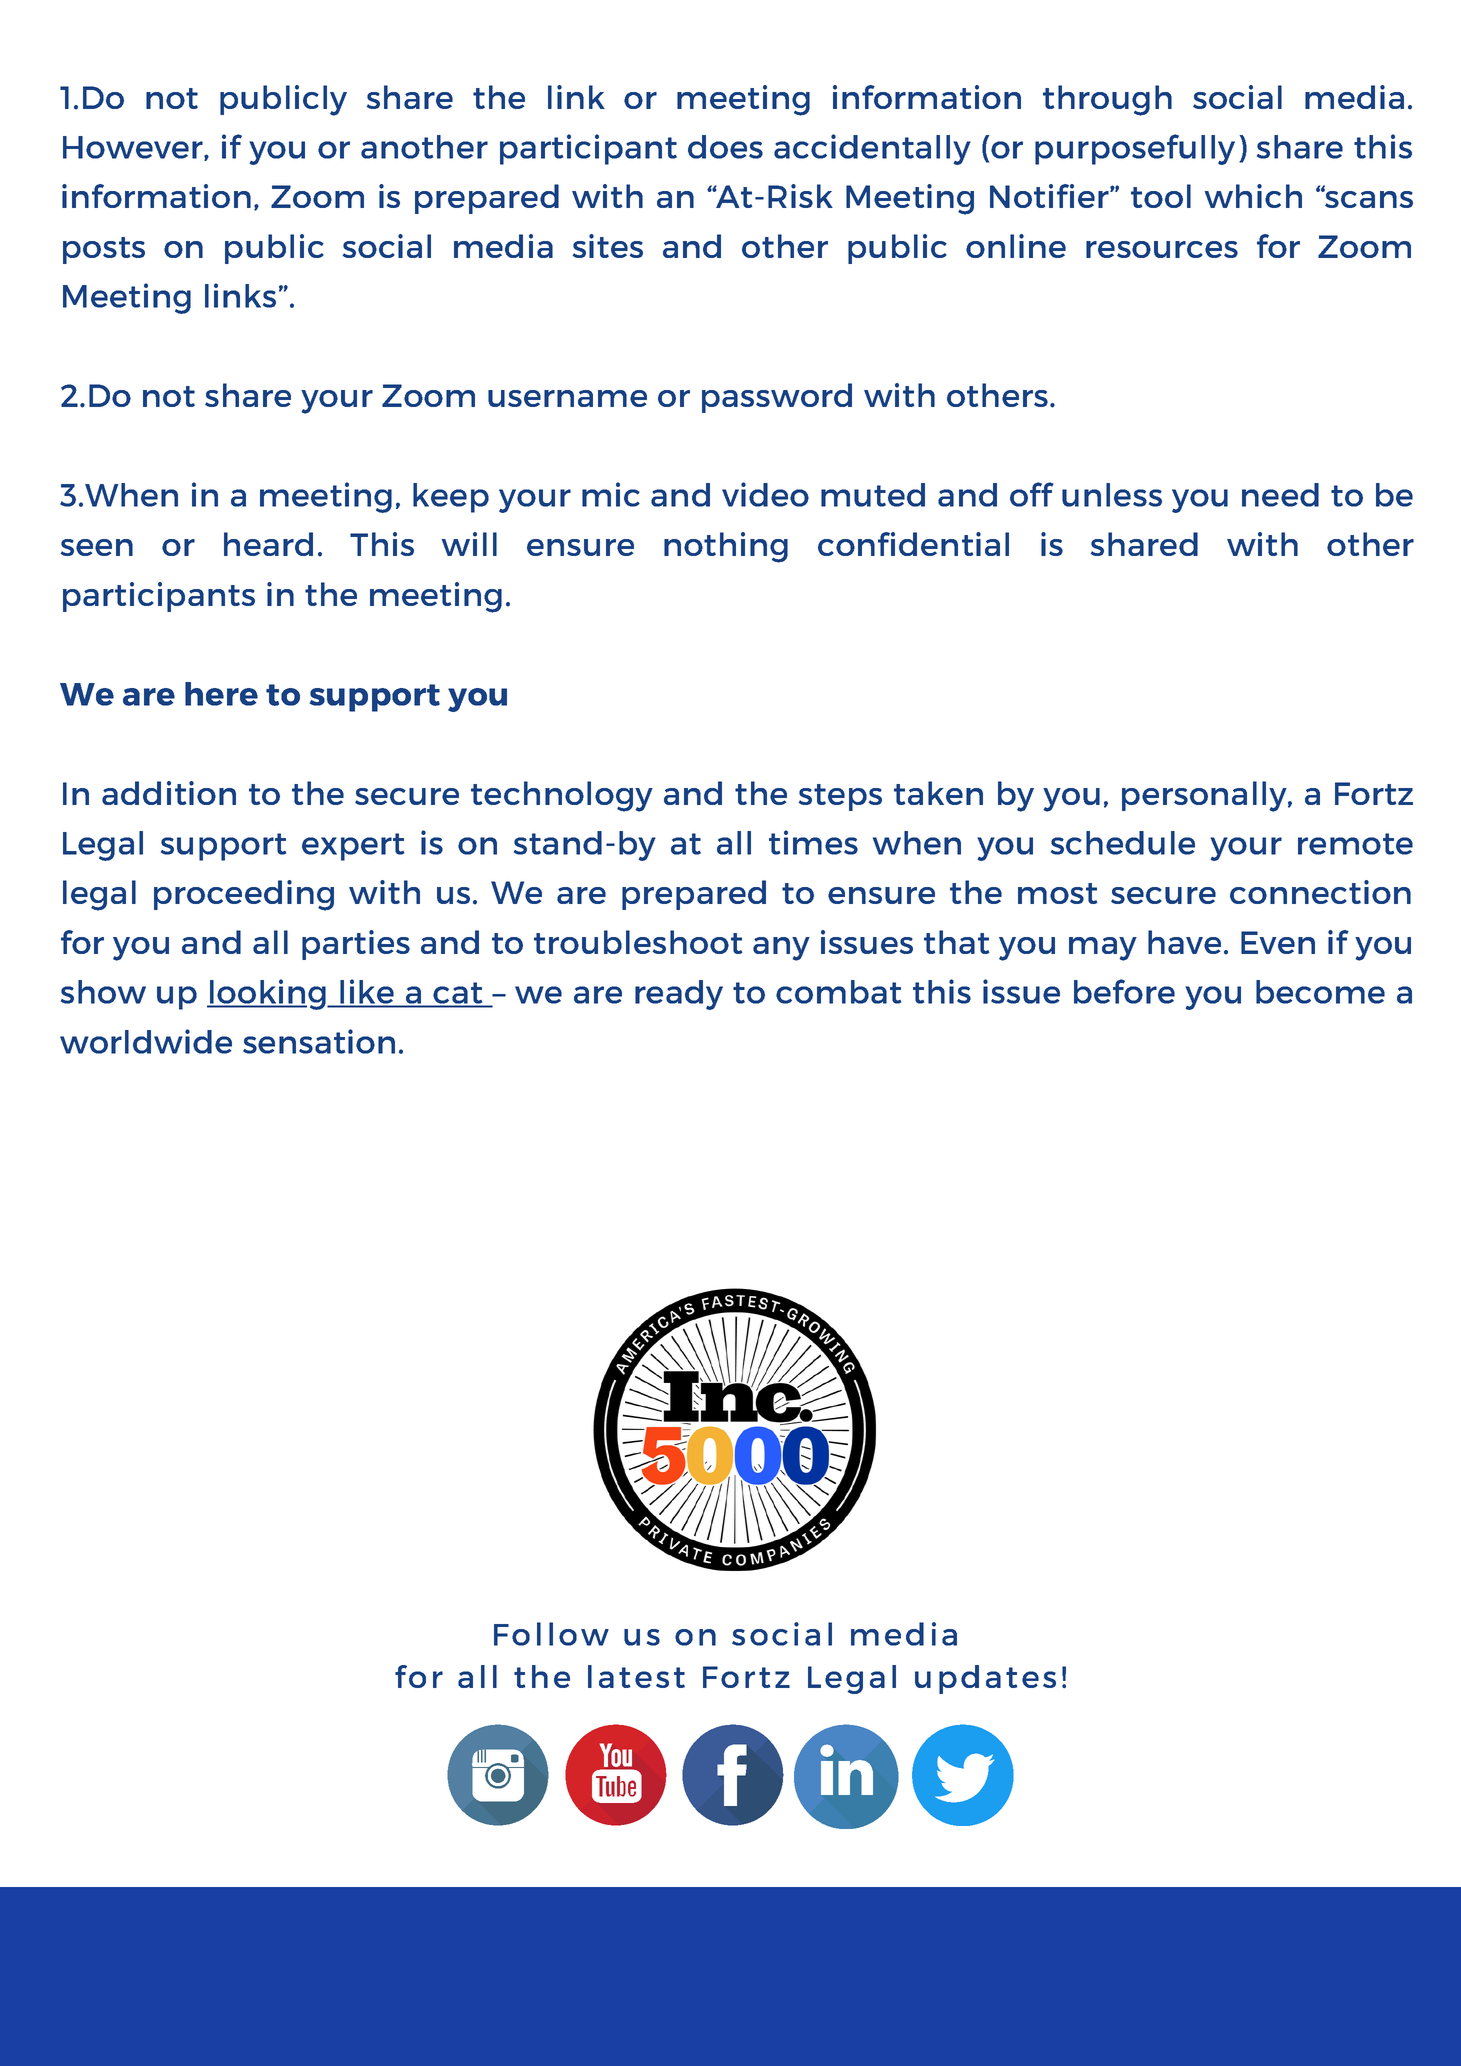  Describe the element at coordinates (134, 148) in the page. I see `However` at that location.
